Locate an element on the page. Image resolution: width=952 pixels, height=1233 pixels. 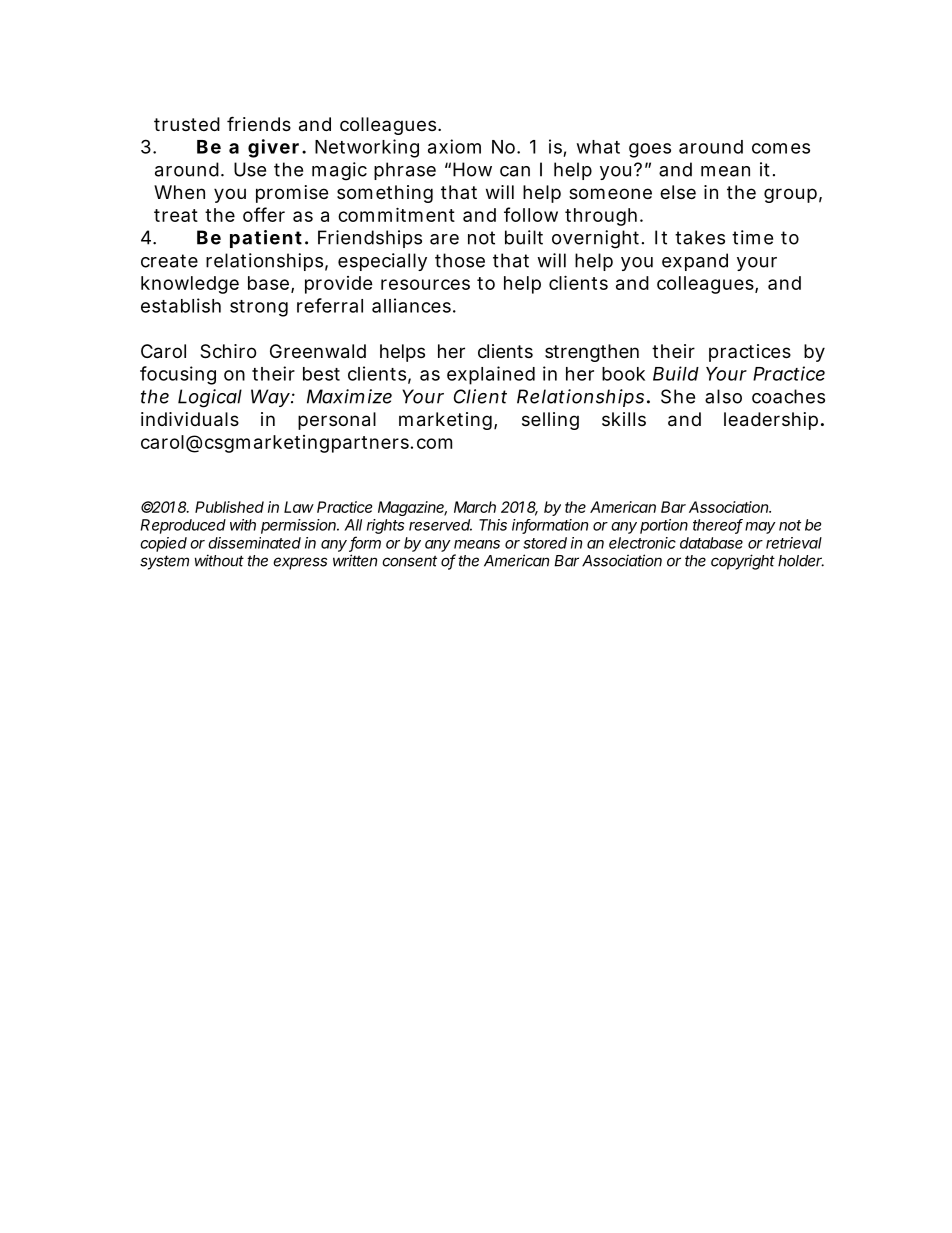
stored is located at coordinates (545, 543).
